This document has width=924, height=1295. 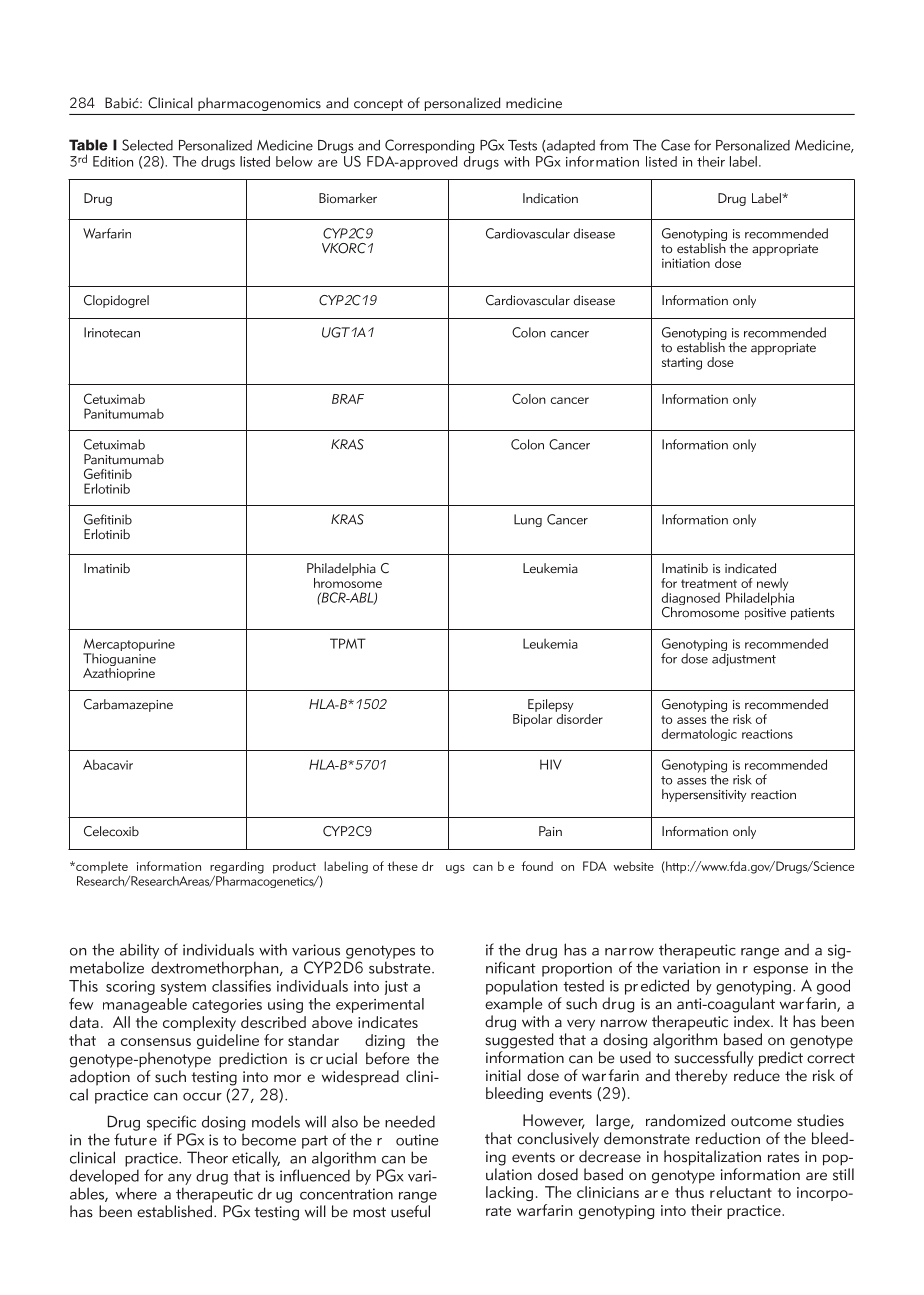 I want to click on lacking, so click(x=509, y=1193).
